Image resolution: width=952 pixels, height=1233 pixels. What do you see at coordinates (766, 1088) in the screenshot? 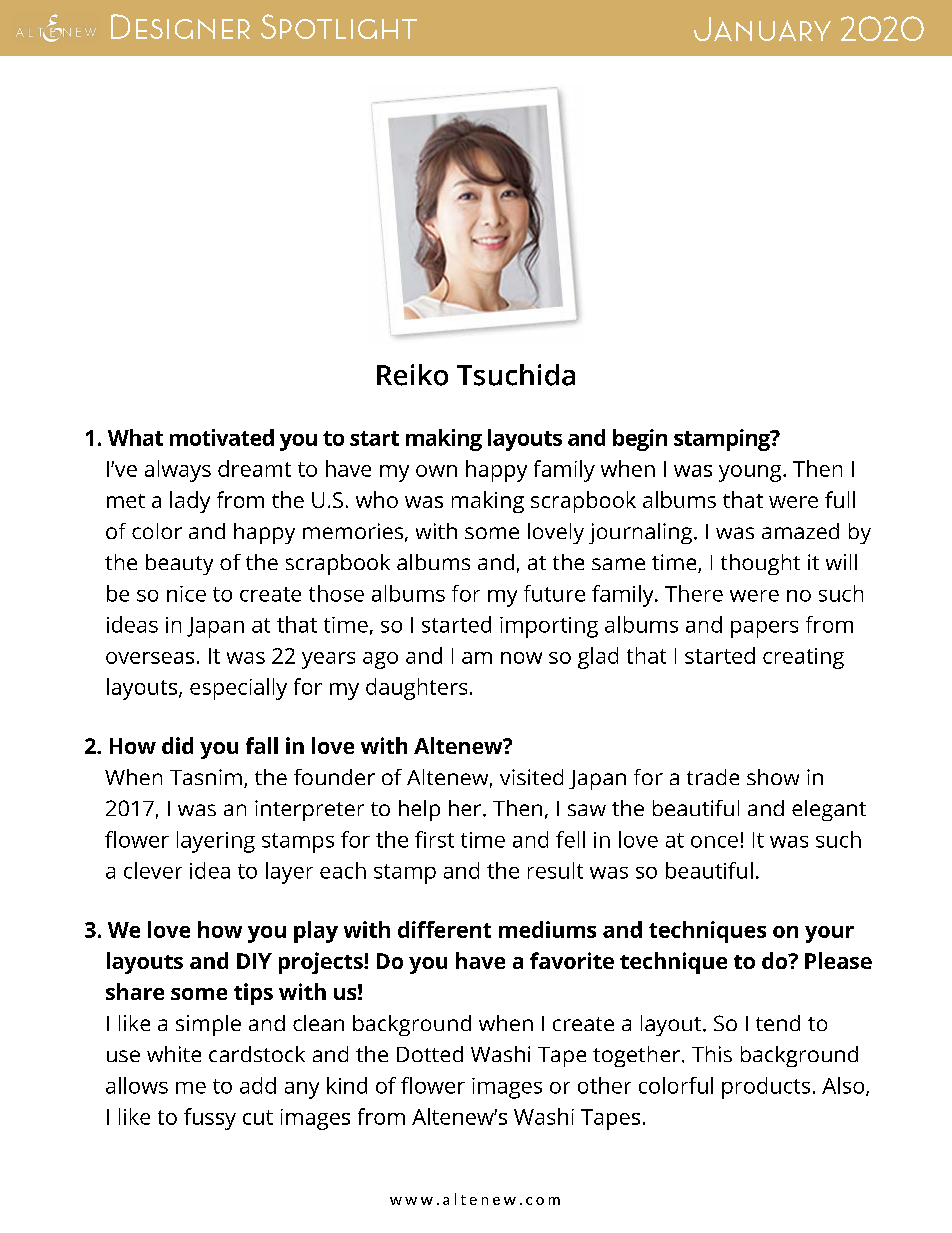
I see `products` at bounding box center [766, 1088].
